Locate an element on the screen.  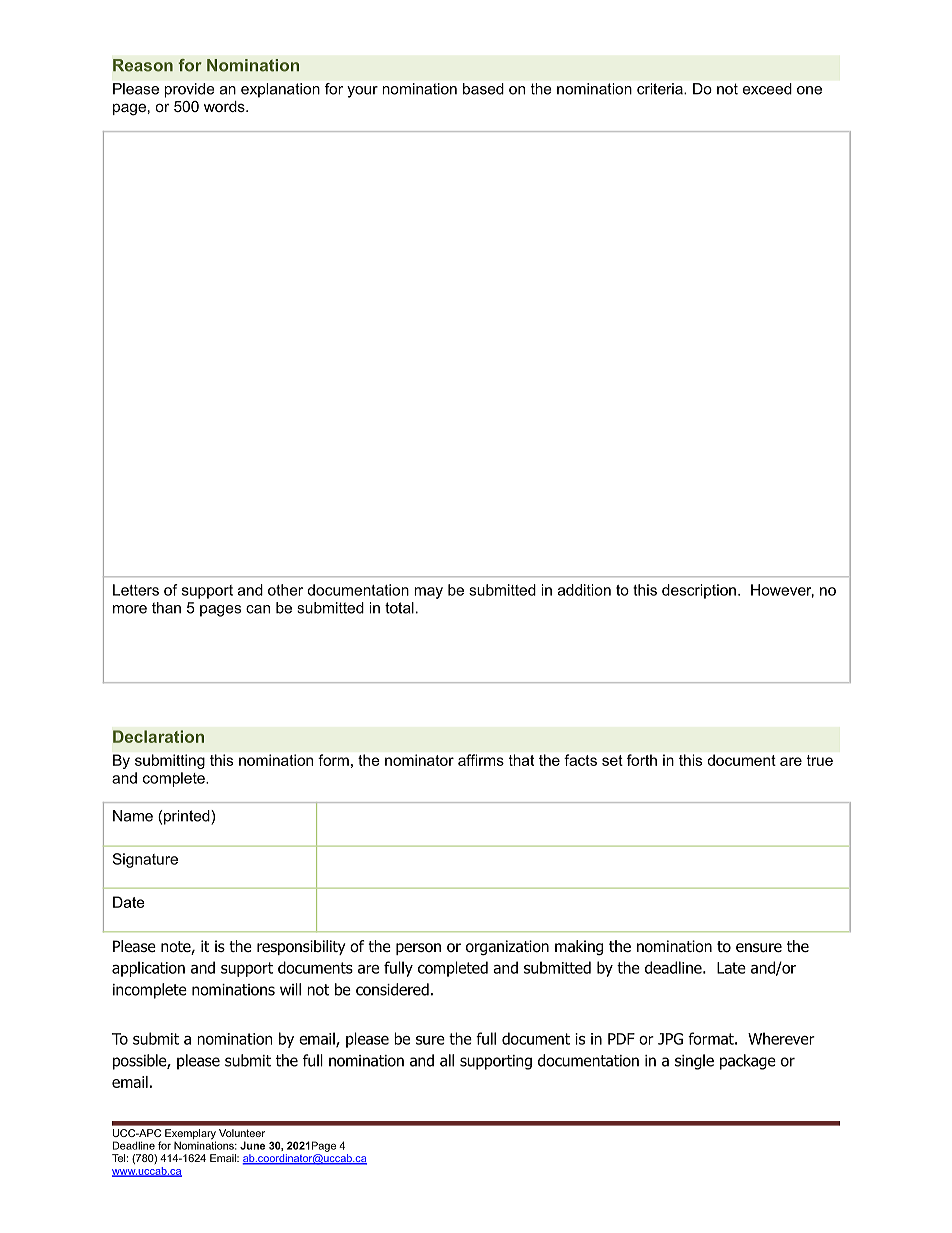
organization is located at coordinates (507, 948).
